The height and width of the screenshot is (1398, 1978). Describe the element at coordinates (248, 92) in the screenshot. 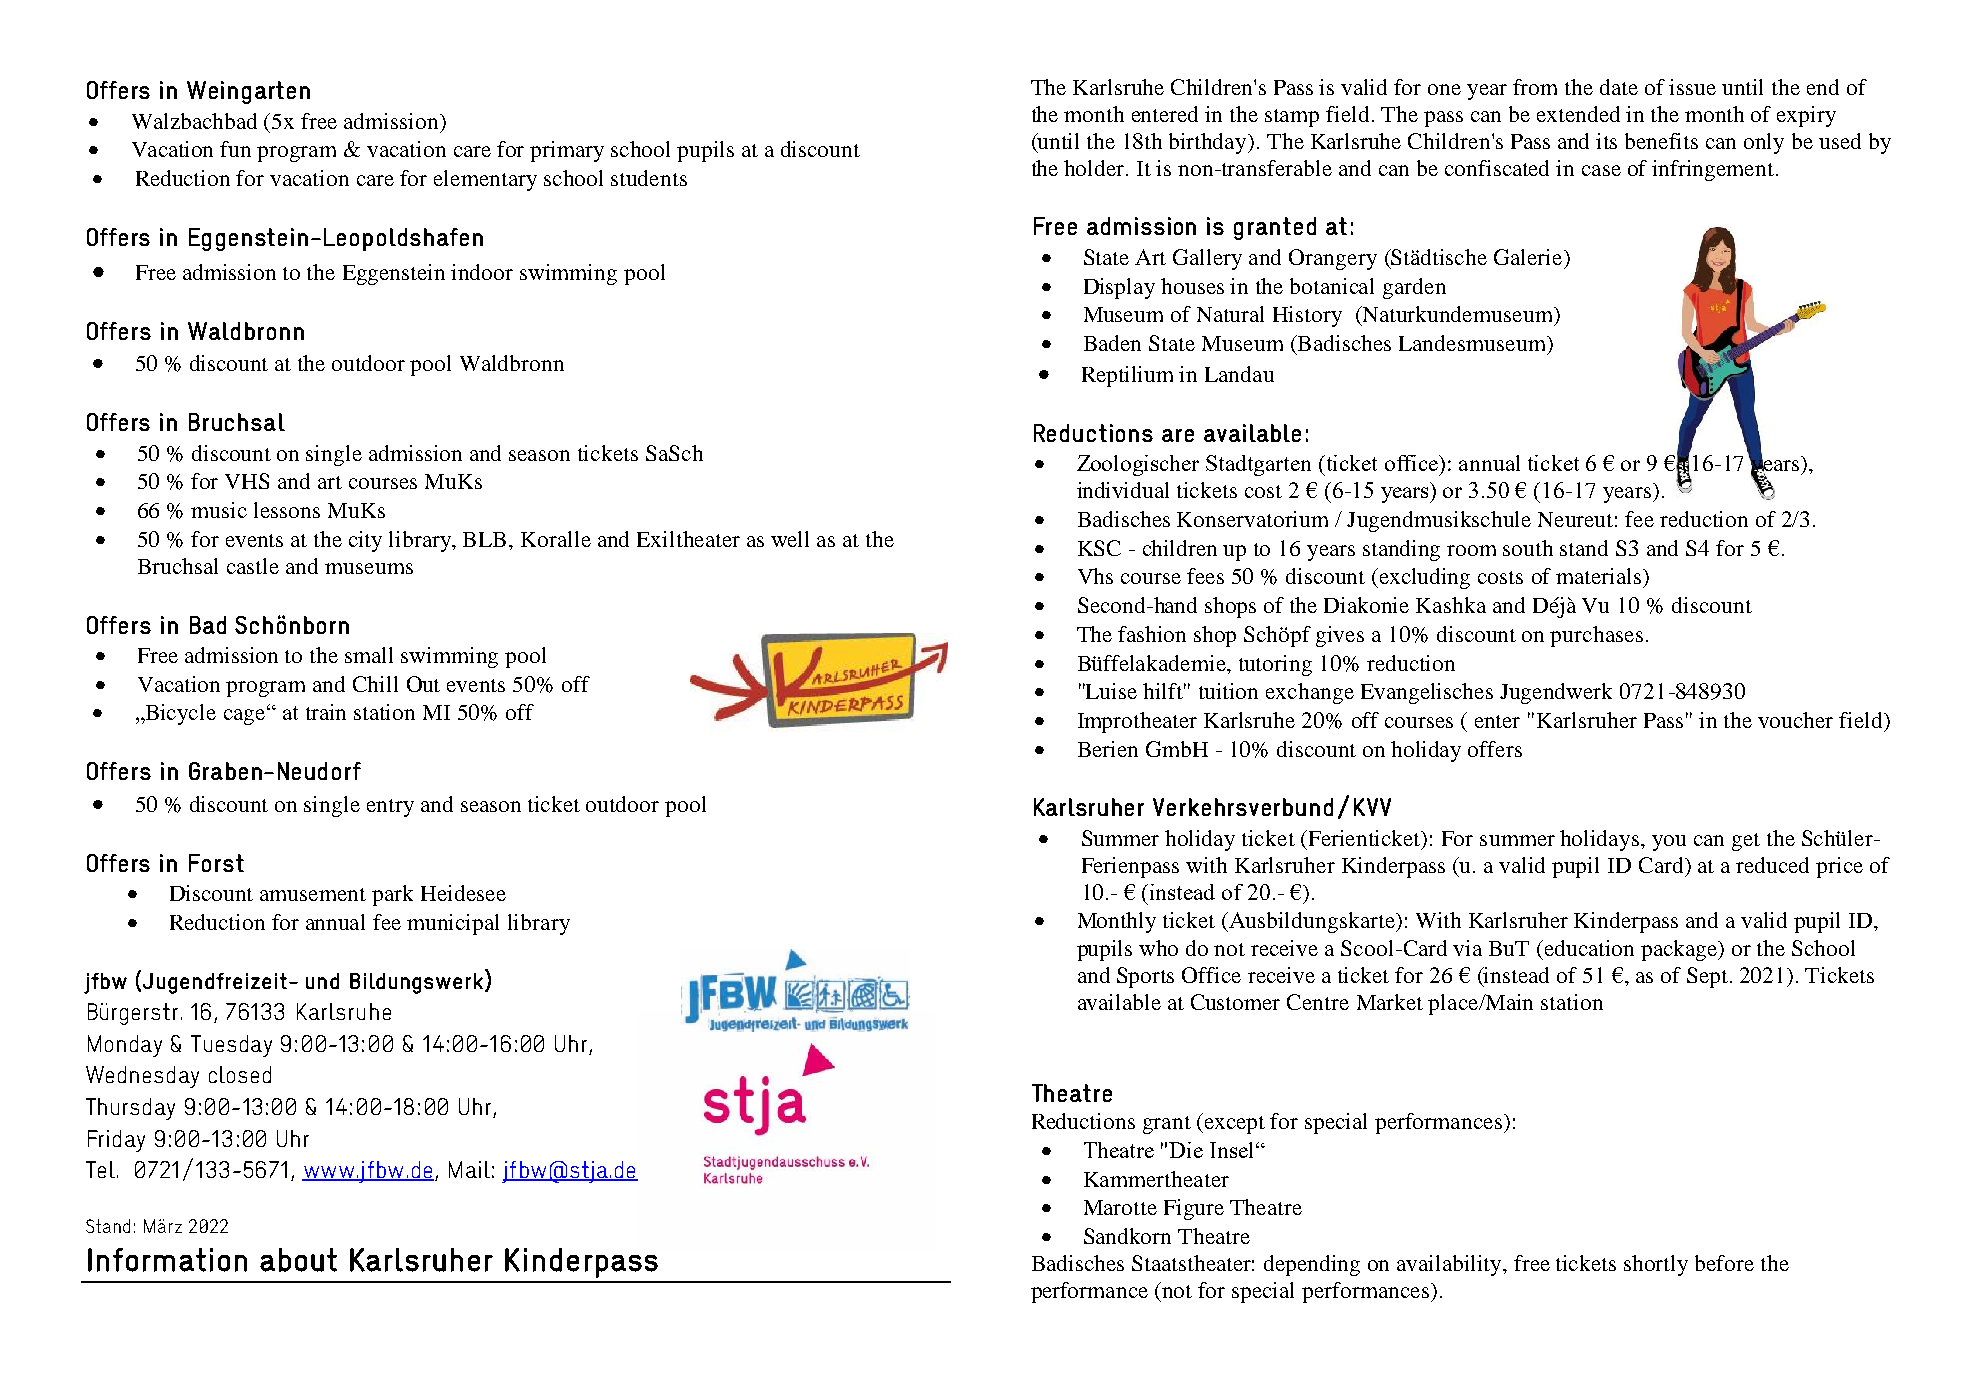

I see `Weingarten` at that location.
